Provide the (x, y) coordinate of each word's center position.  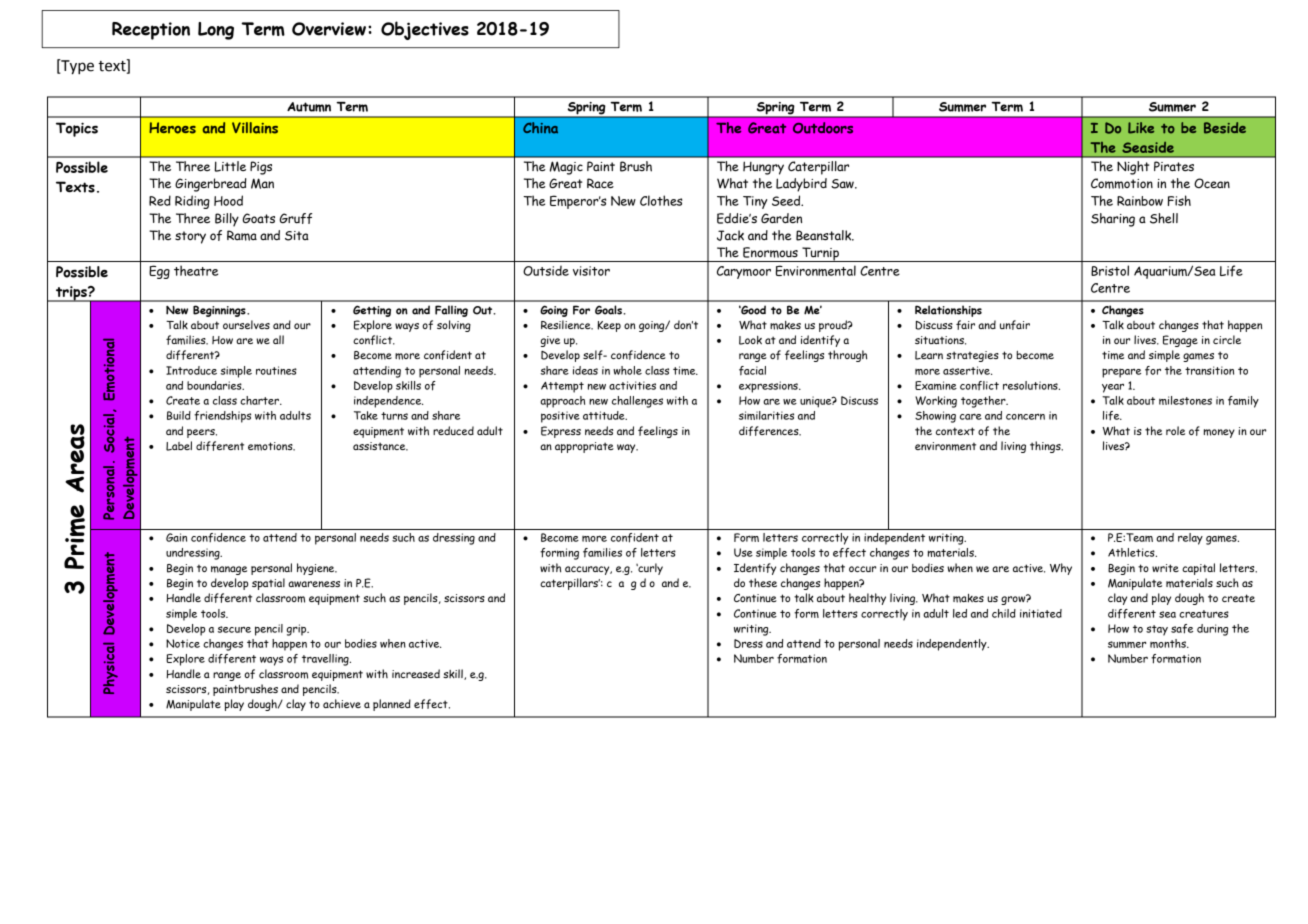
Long (216, 31)
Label (179, 446)
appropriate (584, 447)
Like (1141, 128)
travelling (326, 660)
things (1046, 447)
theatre (196, 270)
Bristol (1110, 270)
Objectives (425, 30)
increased (416, 673)
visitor (591, 271)
